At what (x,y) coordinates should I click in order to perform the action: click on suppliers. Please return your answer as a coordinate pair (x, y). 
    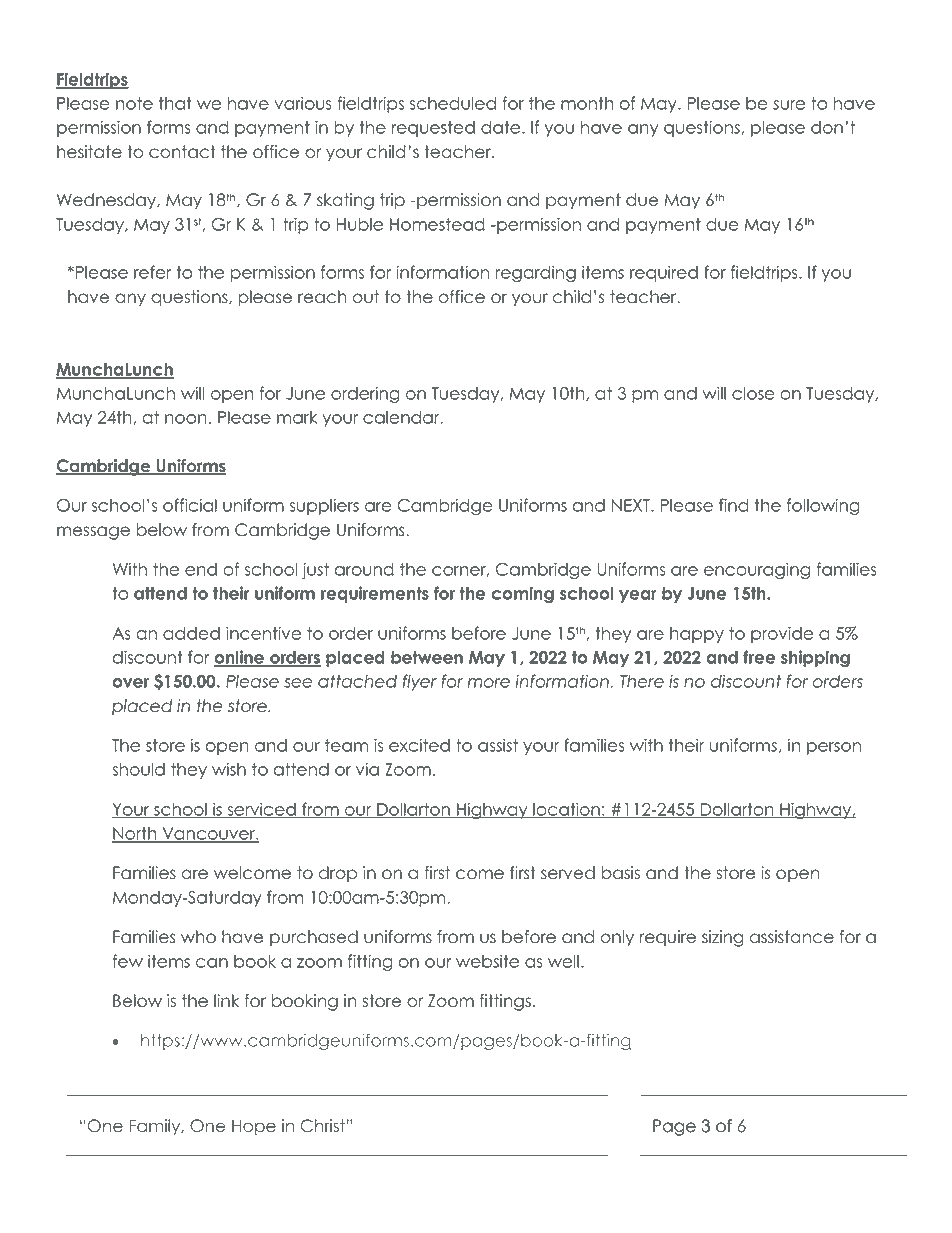
    Looking at the image, I should click on (324, 506).
